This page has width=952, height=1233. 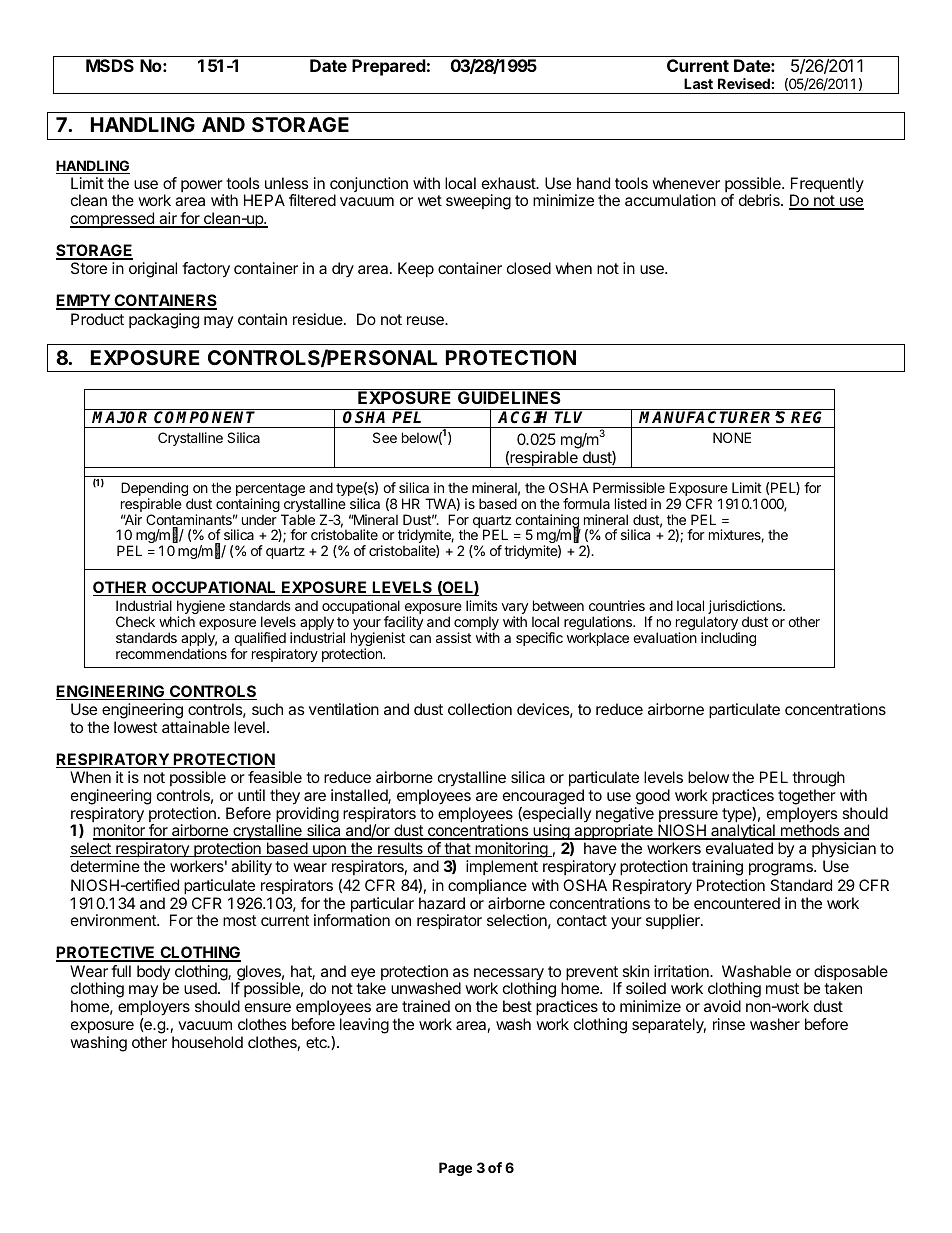 What do you see at coordinates (807, 797) in the page?
I see `together` at bounding box center [807, 797].
